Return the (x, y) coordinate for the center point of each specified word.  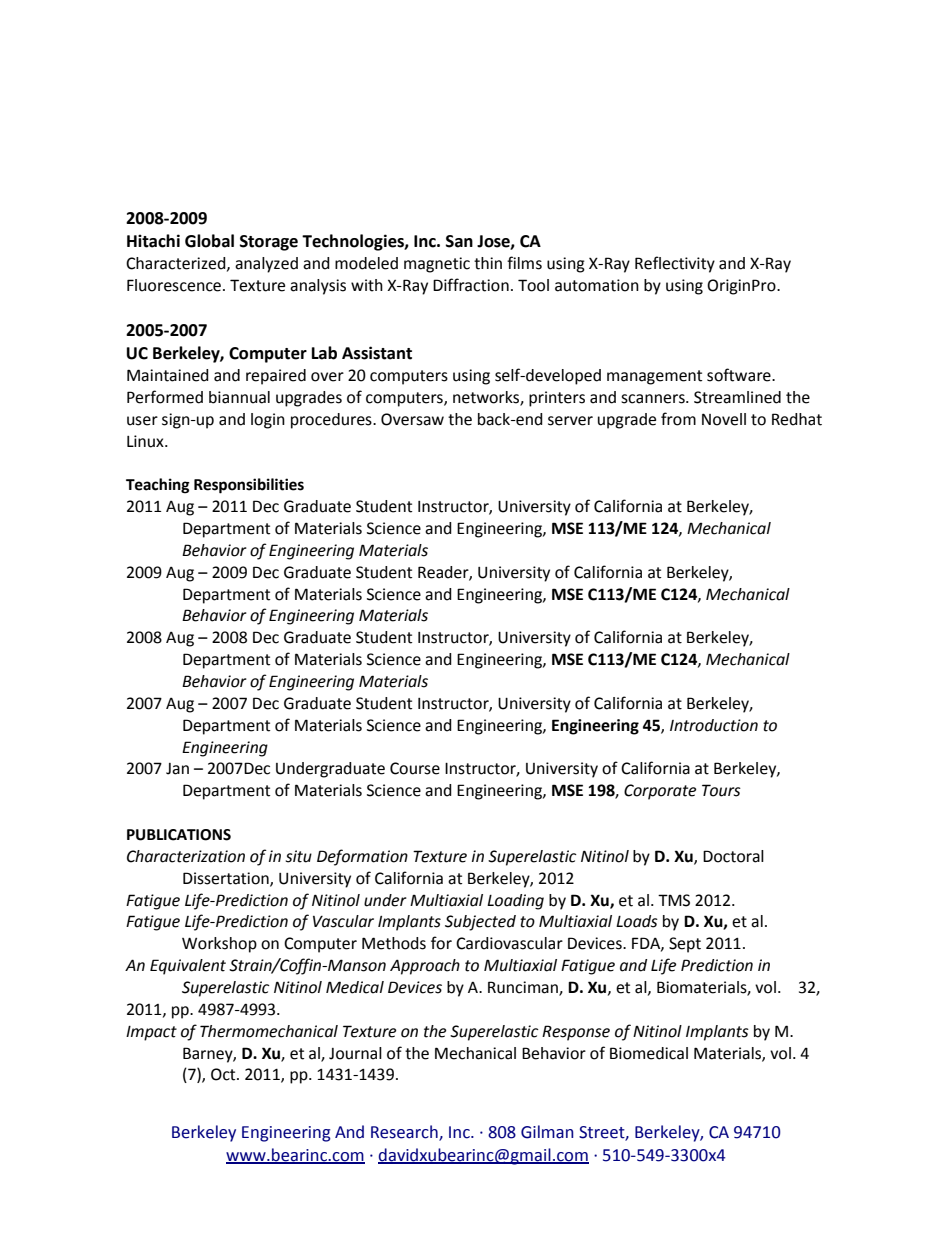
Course (415, 768)
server (570, 421)
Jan (177, 769)
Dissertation (227, 879)
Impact (151, 1033)
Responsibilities (249, 486)
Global (209, 241)
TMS (674, 900)
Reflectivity (675, 264)
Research (405, 1132)
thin (488, 263)
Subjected (480, 923)
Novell (724, 419)
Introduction (714, 725)
